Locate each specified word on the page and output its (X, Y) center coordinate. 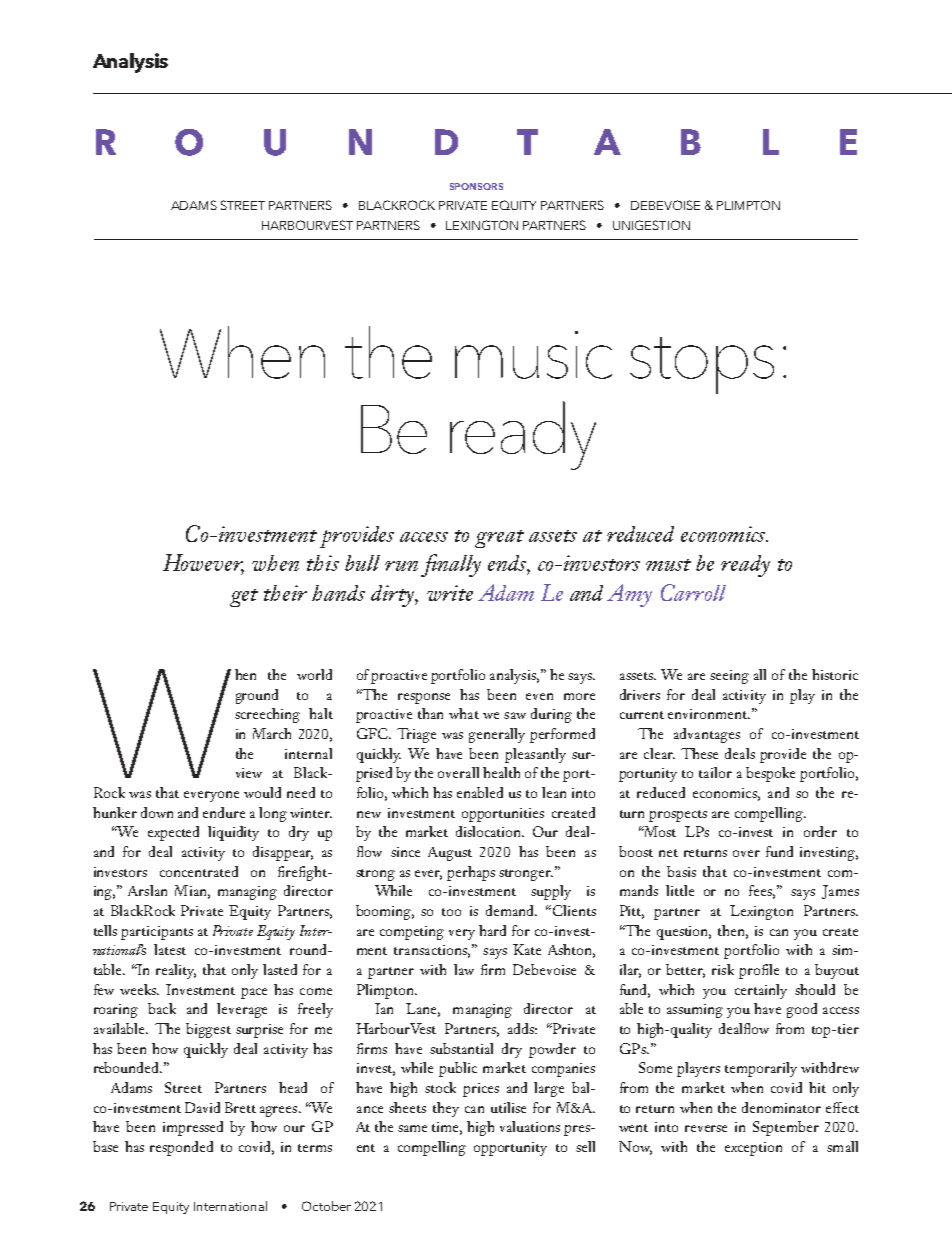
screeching (267, 715)
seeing (729, 677)
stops (702, 365)
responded (181, 1148)
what (464, 713)
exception (753, 1149)
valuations (530, 1126)
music (533, 355)
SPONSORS (476, 186)
